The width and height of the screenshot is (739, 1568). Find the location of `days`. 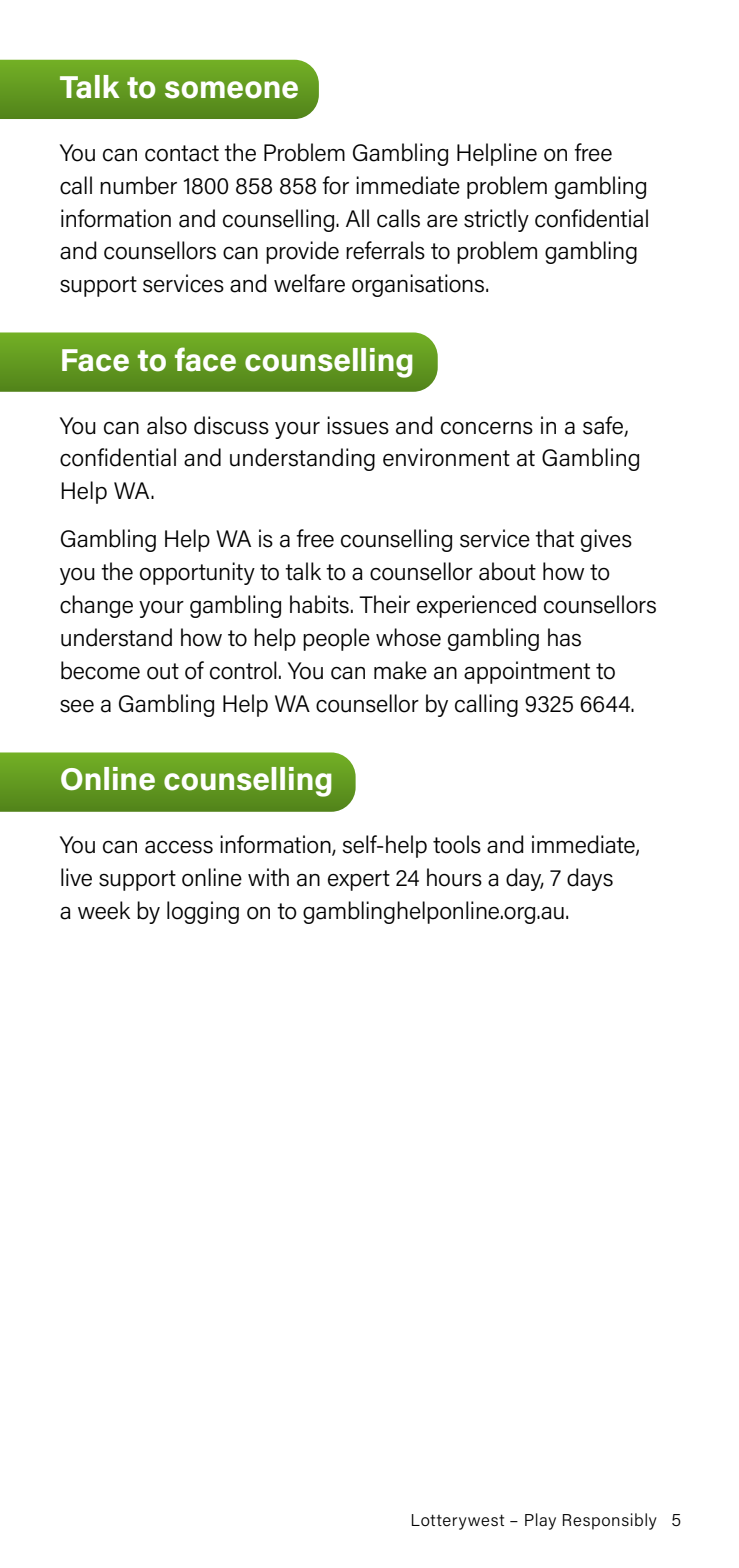

days is located at coordinates (590, 879).
